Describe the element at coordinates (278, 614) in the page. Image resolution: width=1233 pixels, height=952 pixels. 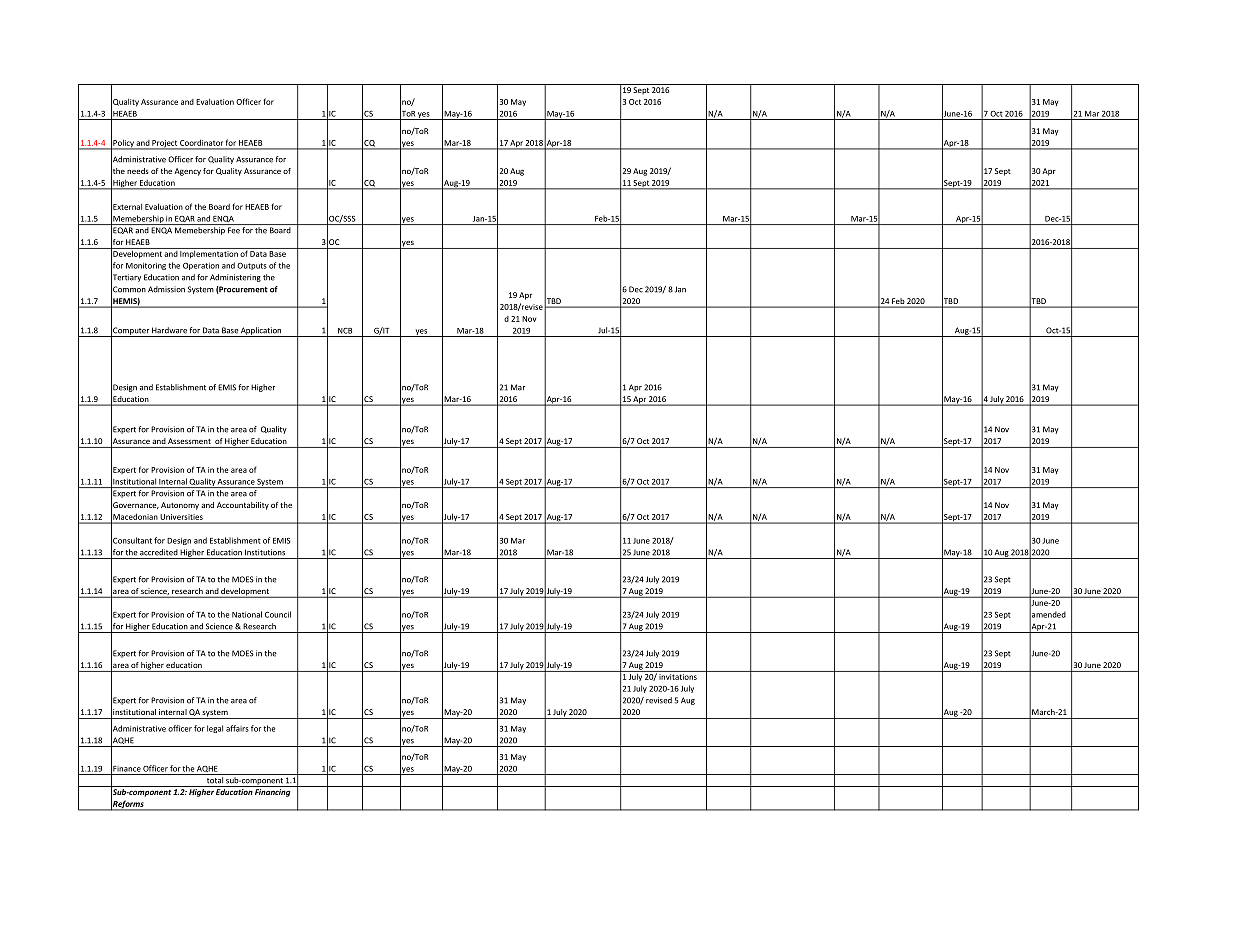
I see `Council` at that location.
